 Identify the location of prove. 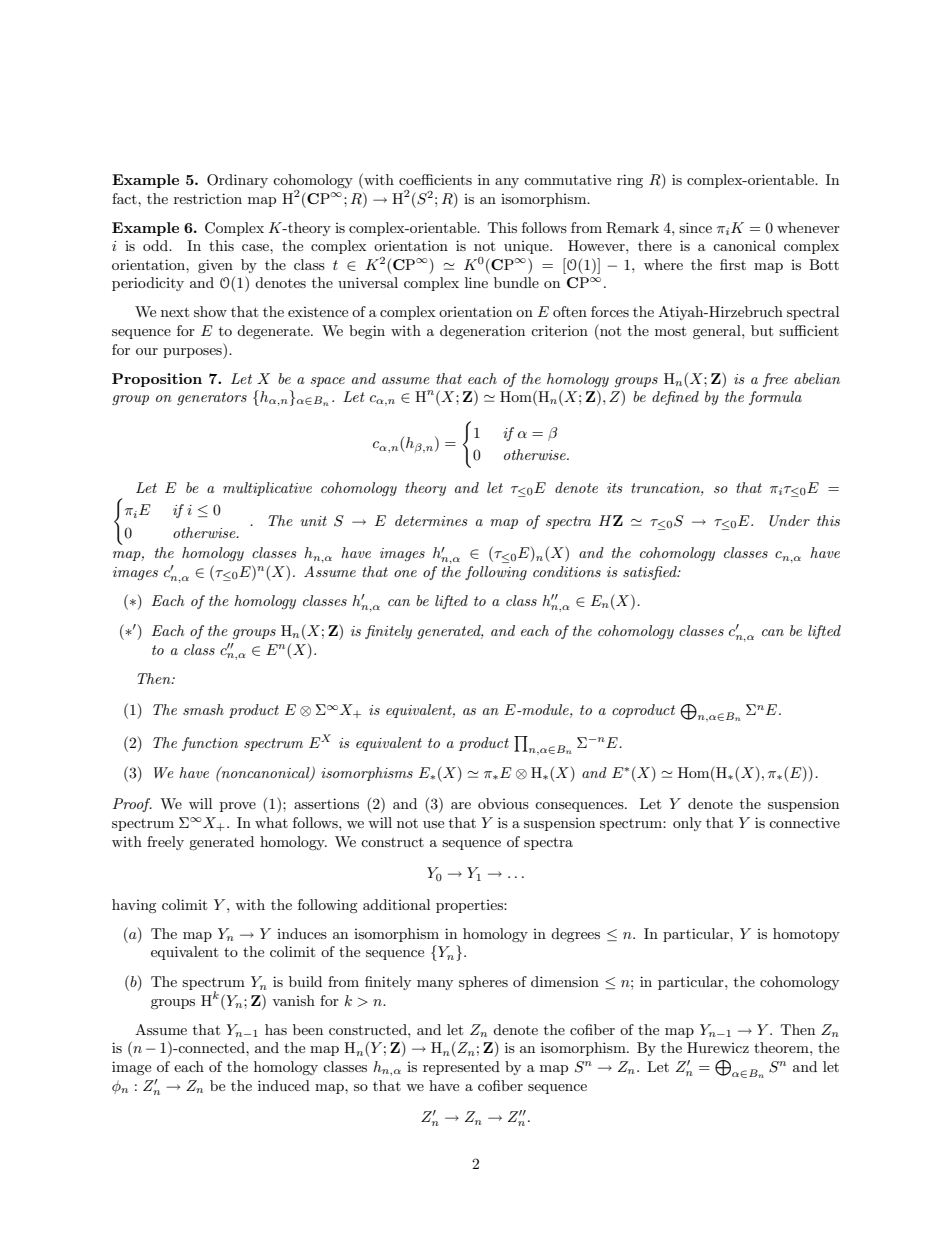
(238, 807).
